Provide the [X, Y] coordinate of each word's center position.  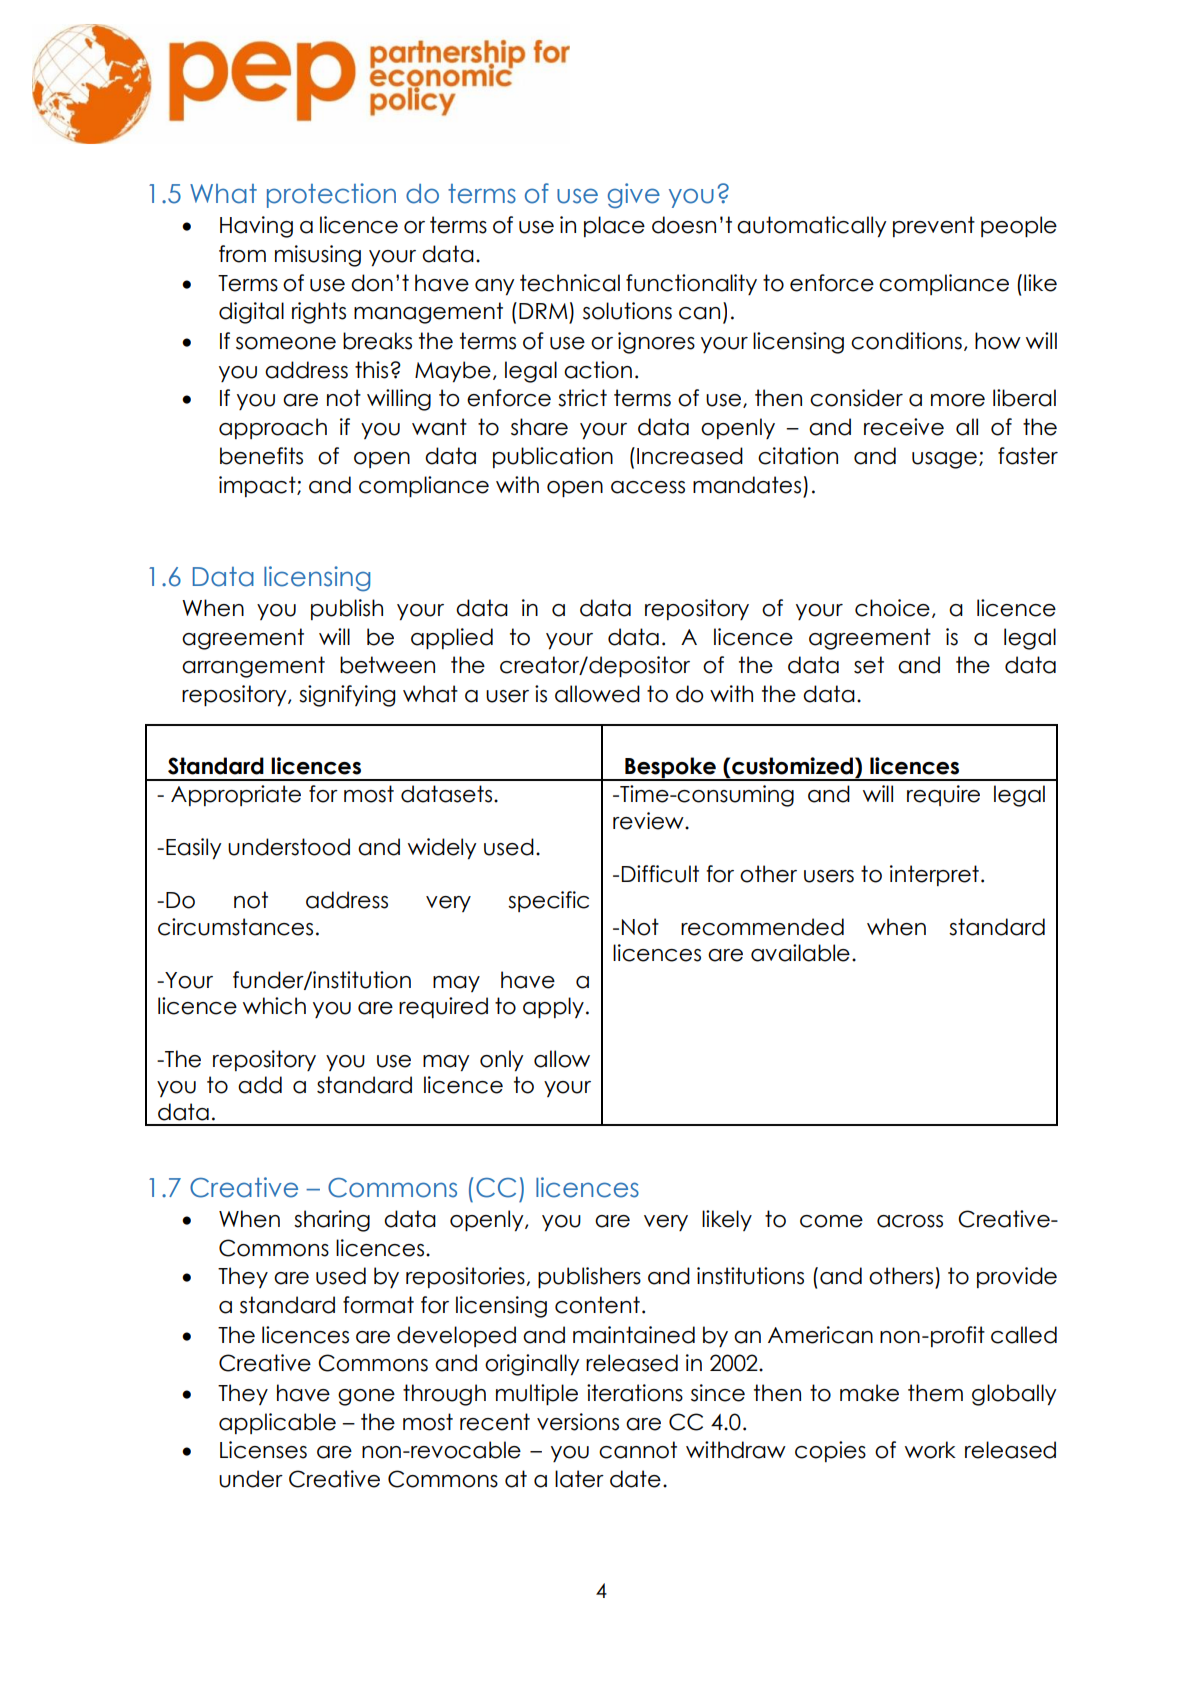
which [274, 1006]
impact [258, 486]
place [614, 226]
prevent [934, 226]
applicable [277, 1423]
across [910, 1221]
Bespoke [670, 769]
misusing [318, 256]
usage [944, 460]
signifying [347, 696]
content [597, 1305]
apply [553, 1007]
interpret [934, 875]
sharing [332, 1221]
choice [892, 608]
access [648, 487]
